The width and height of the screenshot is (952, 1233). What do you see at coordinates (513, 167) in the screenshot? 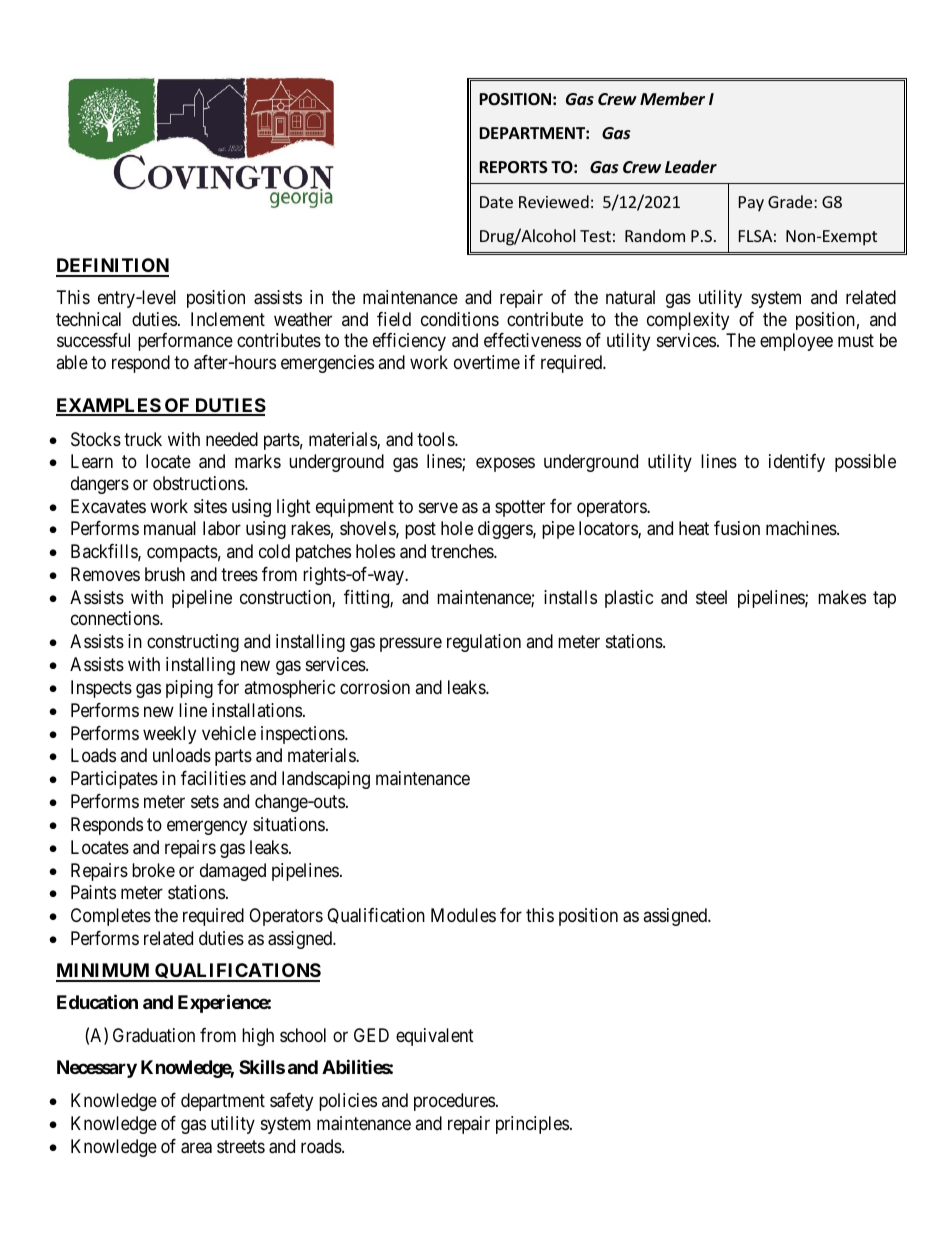
I see `REPORTS` at bounding box center [513, 167].
